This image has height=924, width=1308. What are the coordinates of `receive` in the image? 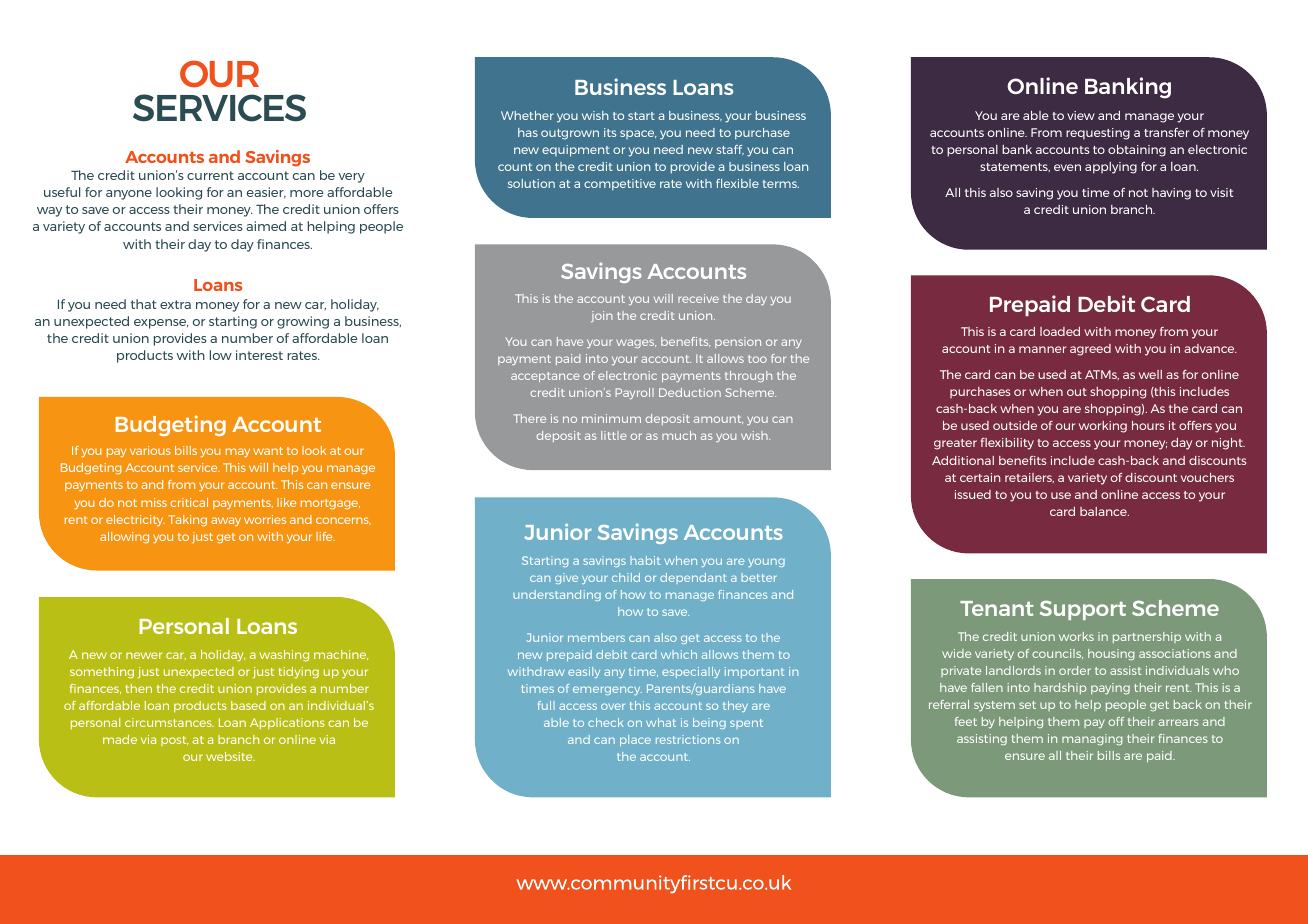 It's located at (698, 298).
